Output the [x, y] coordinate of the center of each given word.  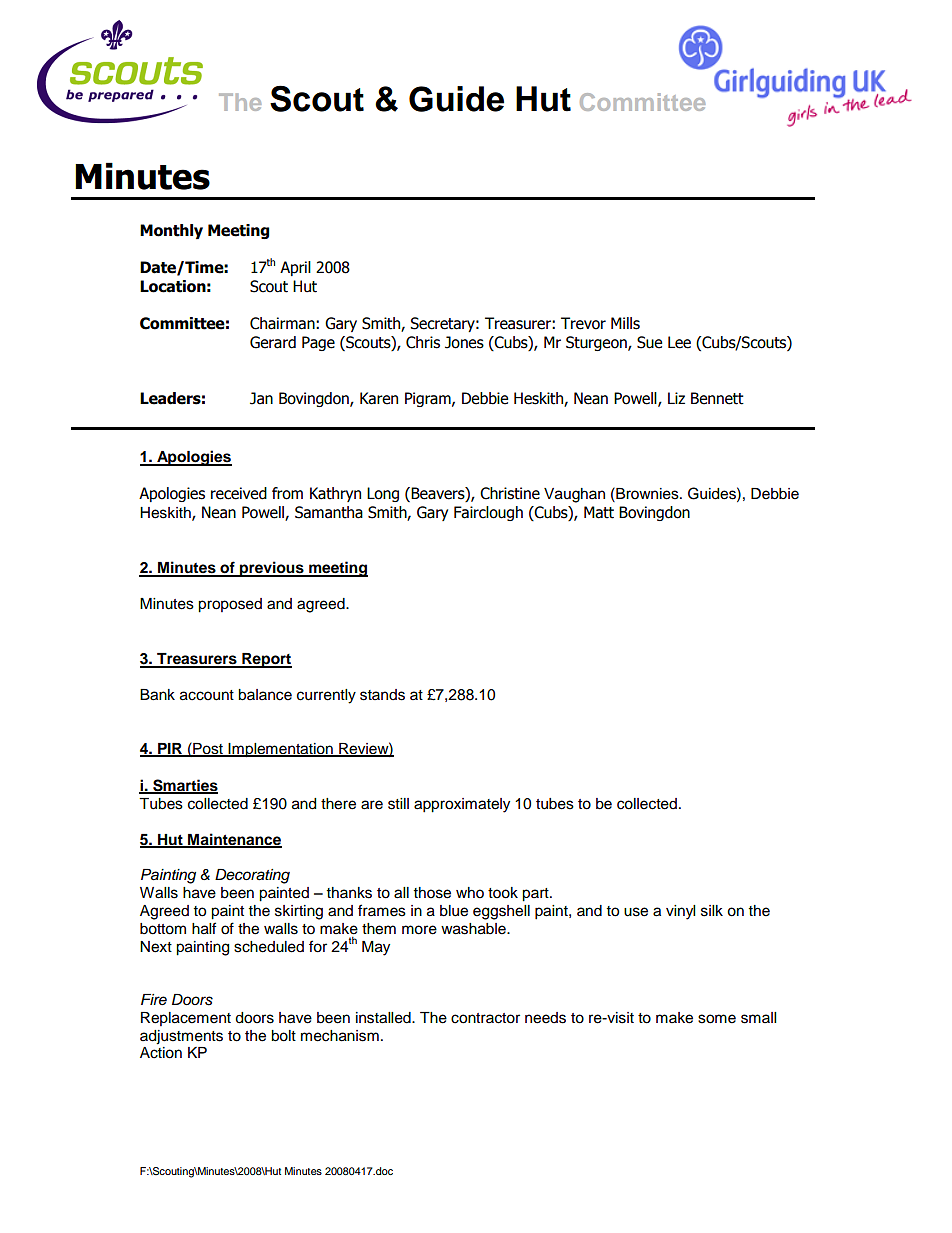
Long [383, 494]
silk [712, 911]
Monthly [171, 231]
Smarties [184, 786]
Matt [599, 512]
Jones [464, 342]
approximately [462, 805]
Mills [625, 323]
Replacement [186, 1019]
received [239, 493]
